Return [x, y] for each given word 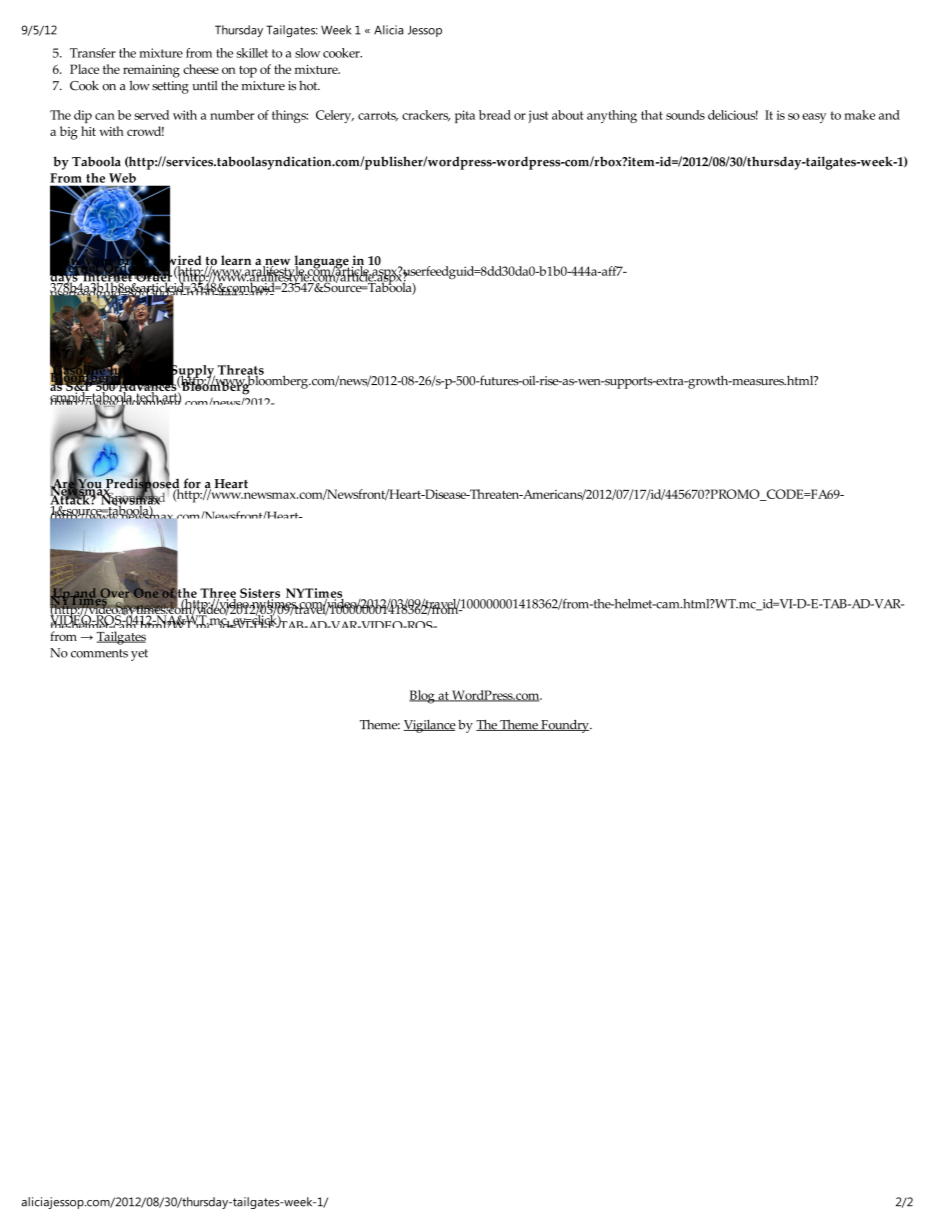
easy [814, 118]
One [146, 593]
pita [465, 116]
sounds [685, 115]
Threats [241, 371]
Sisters [260, 594]
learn [236, 260]
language [321, 263]
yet [139, 655]
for [192, 483]
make [859, 115]
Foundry [565, 726]
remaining [151, 71]
